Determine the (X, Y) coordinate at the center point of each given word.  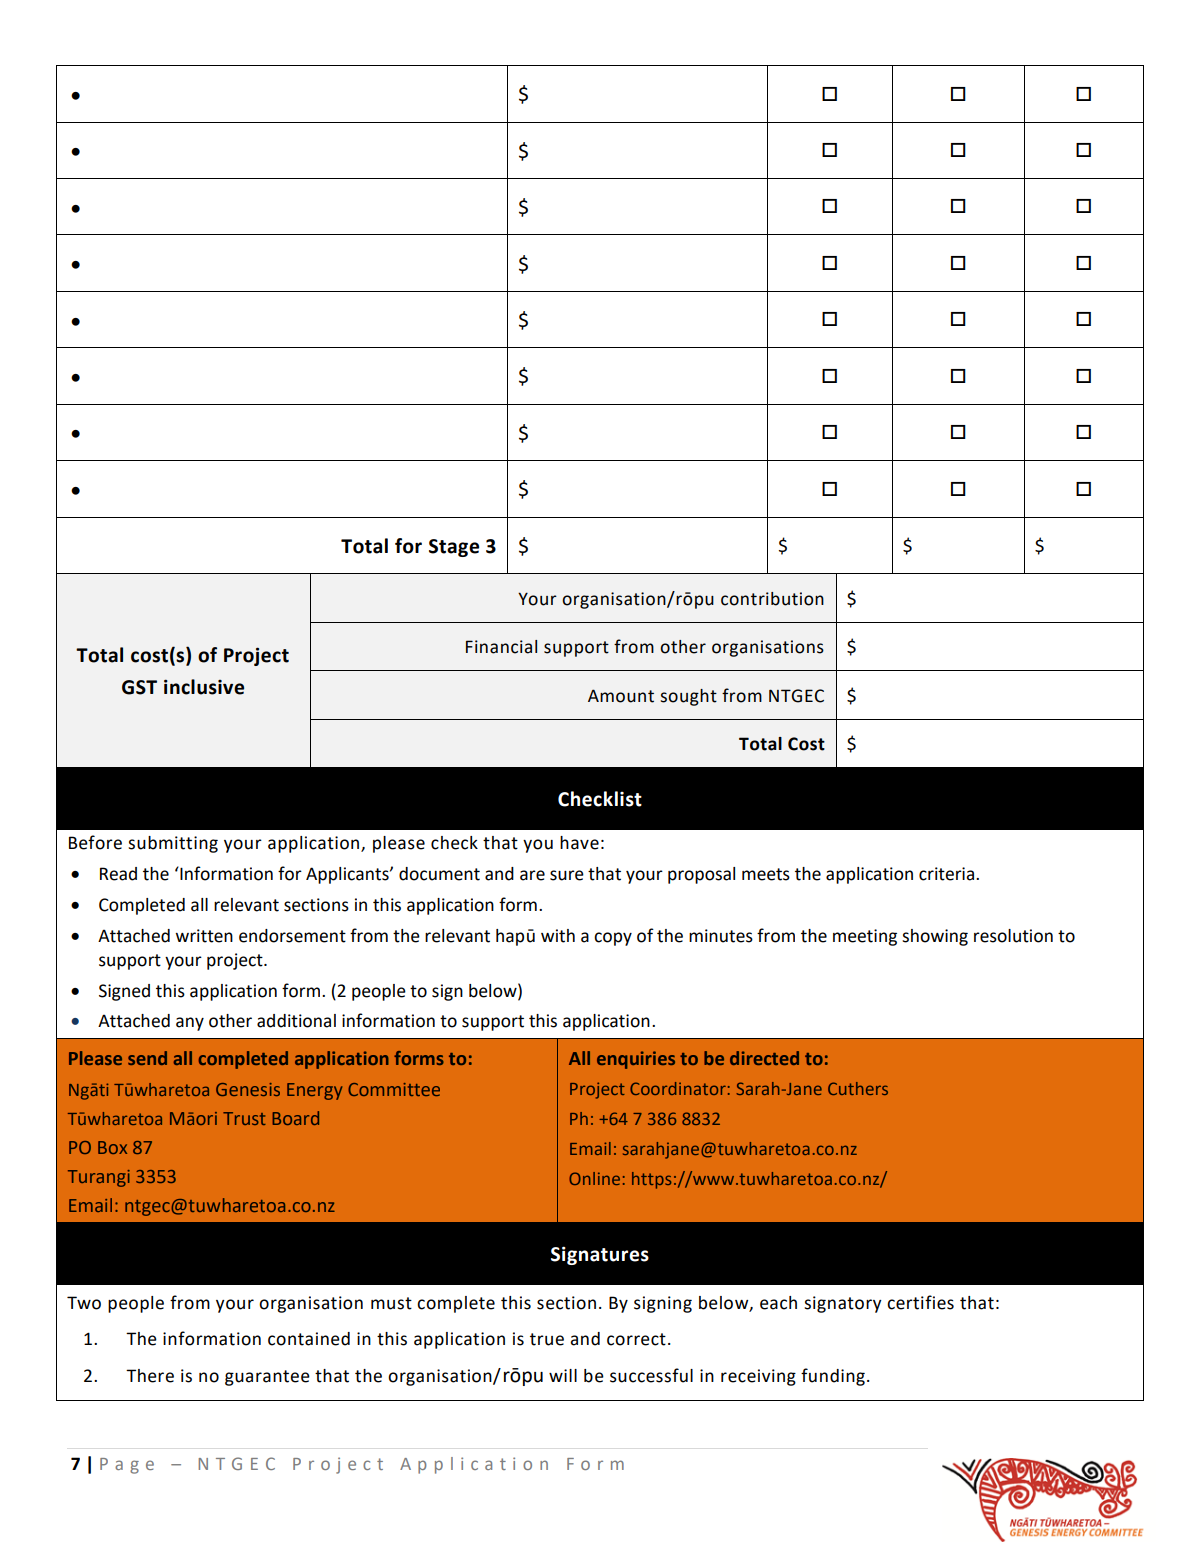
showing (935, 937)
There (150, 1376)
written (204, 936)
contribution (772, 599)
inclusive (204, 687)
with (558, 936)
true (547, 1339)
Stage (454, 548)
